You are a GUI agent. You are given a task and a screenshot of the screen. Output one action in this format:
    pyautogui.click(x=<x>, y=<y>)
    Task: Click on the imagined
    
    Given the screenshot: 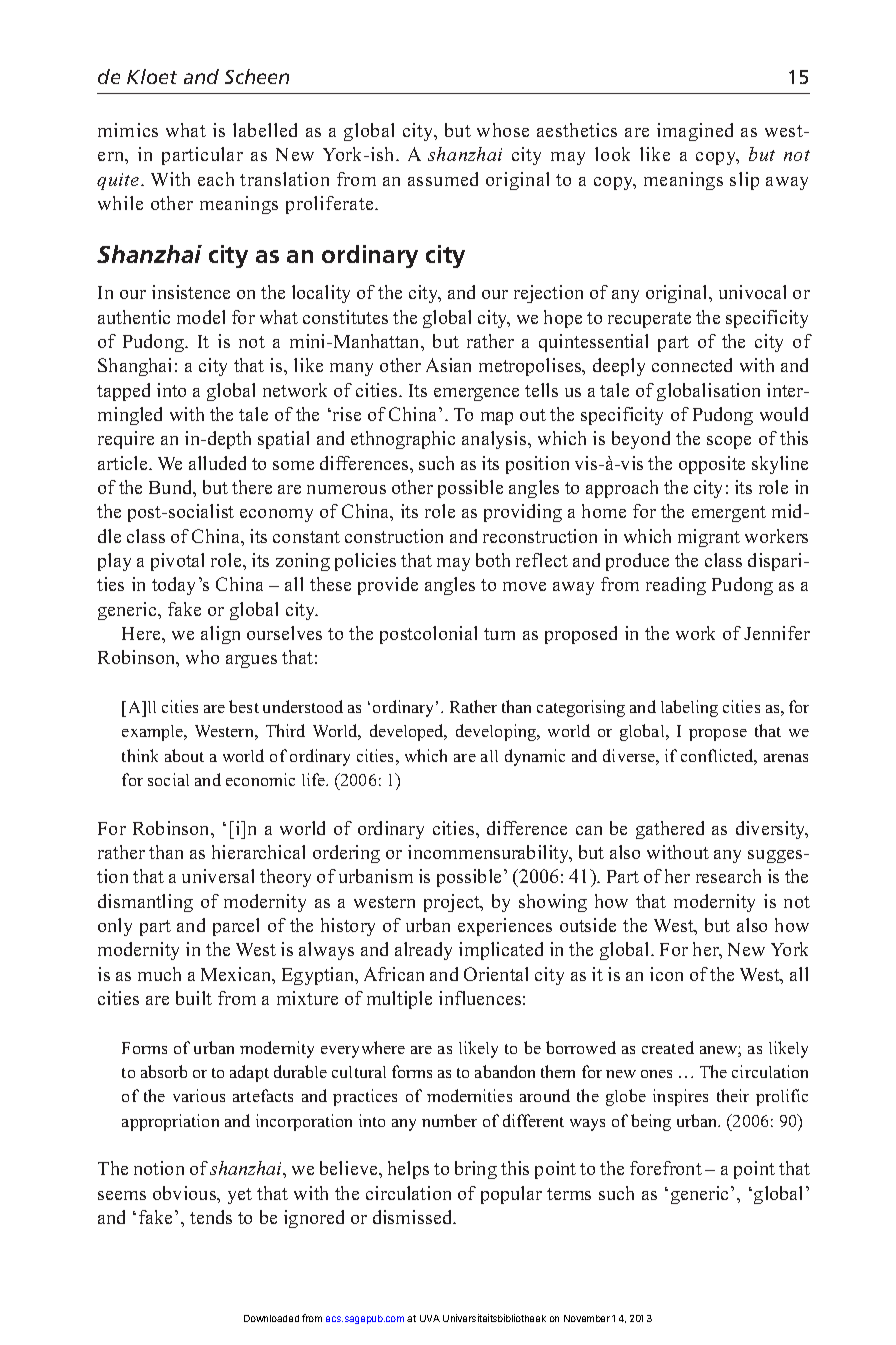 What is the action you would take?
    pyautogui.click(x=695, y=132)
